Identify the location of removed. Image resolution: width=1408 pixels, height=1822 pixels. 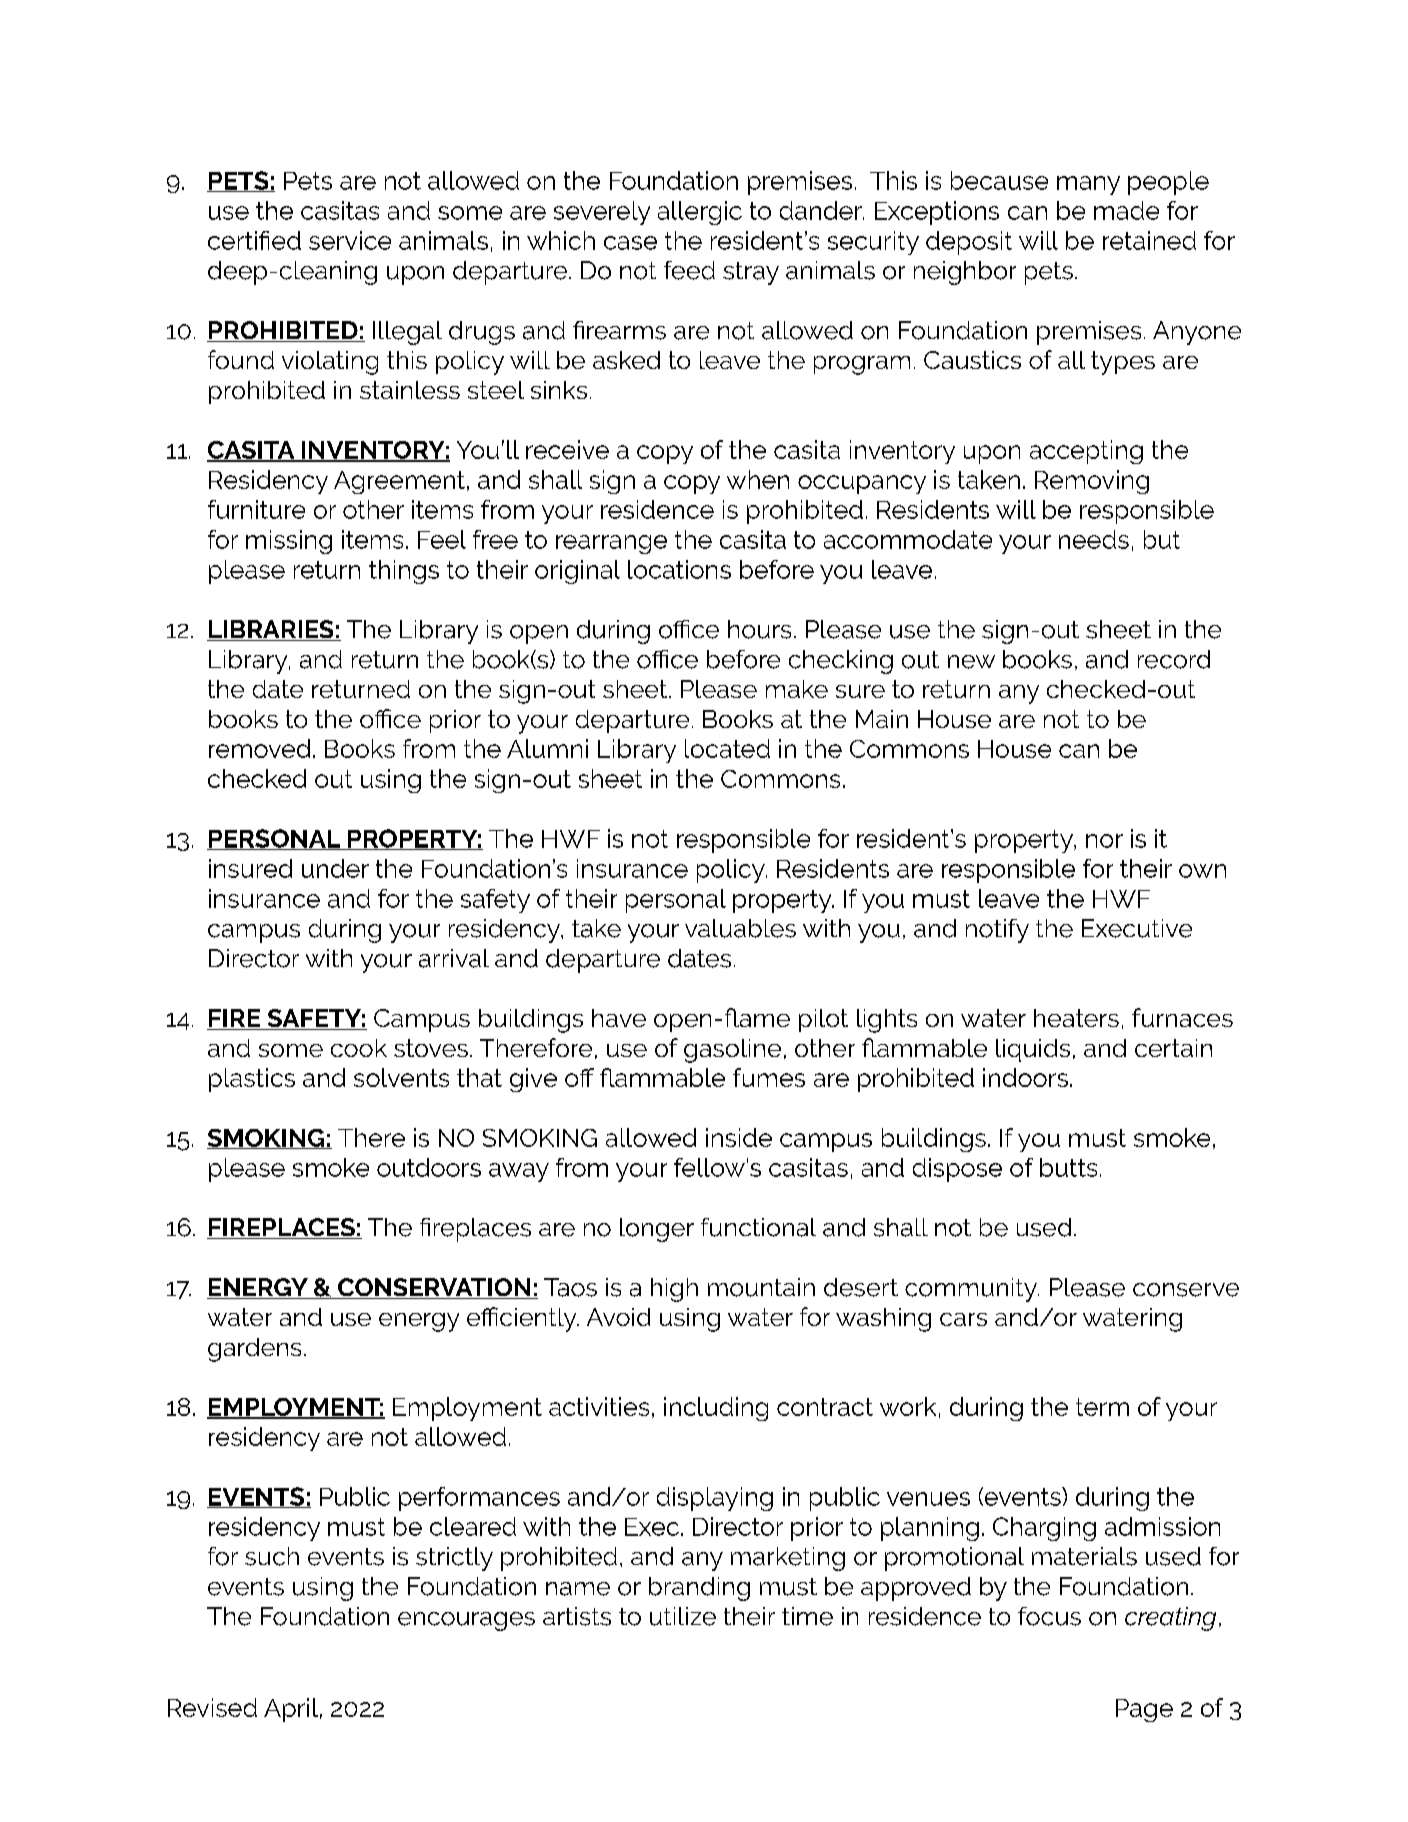
(259, 748).
